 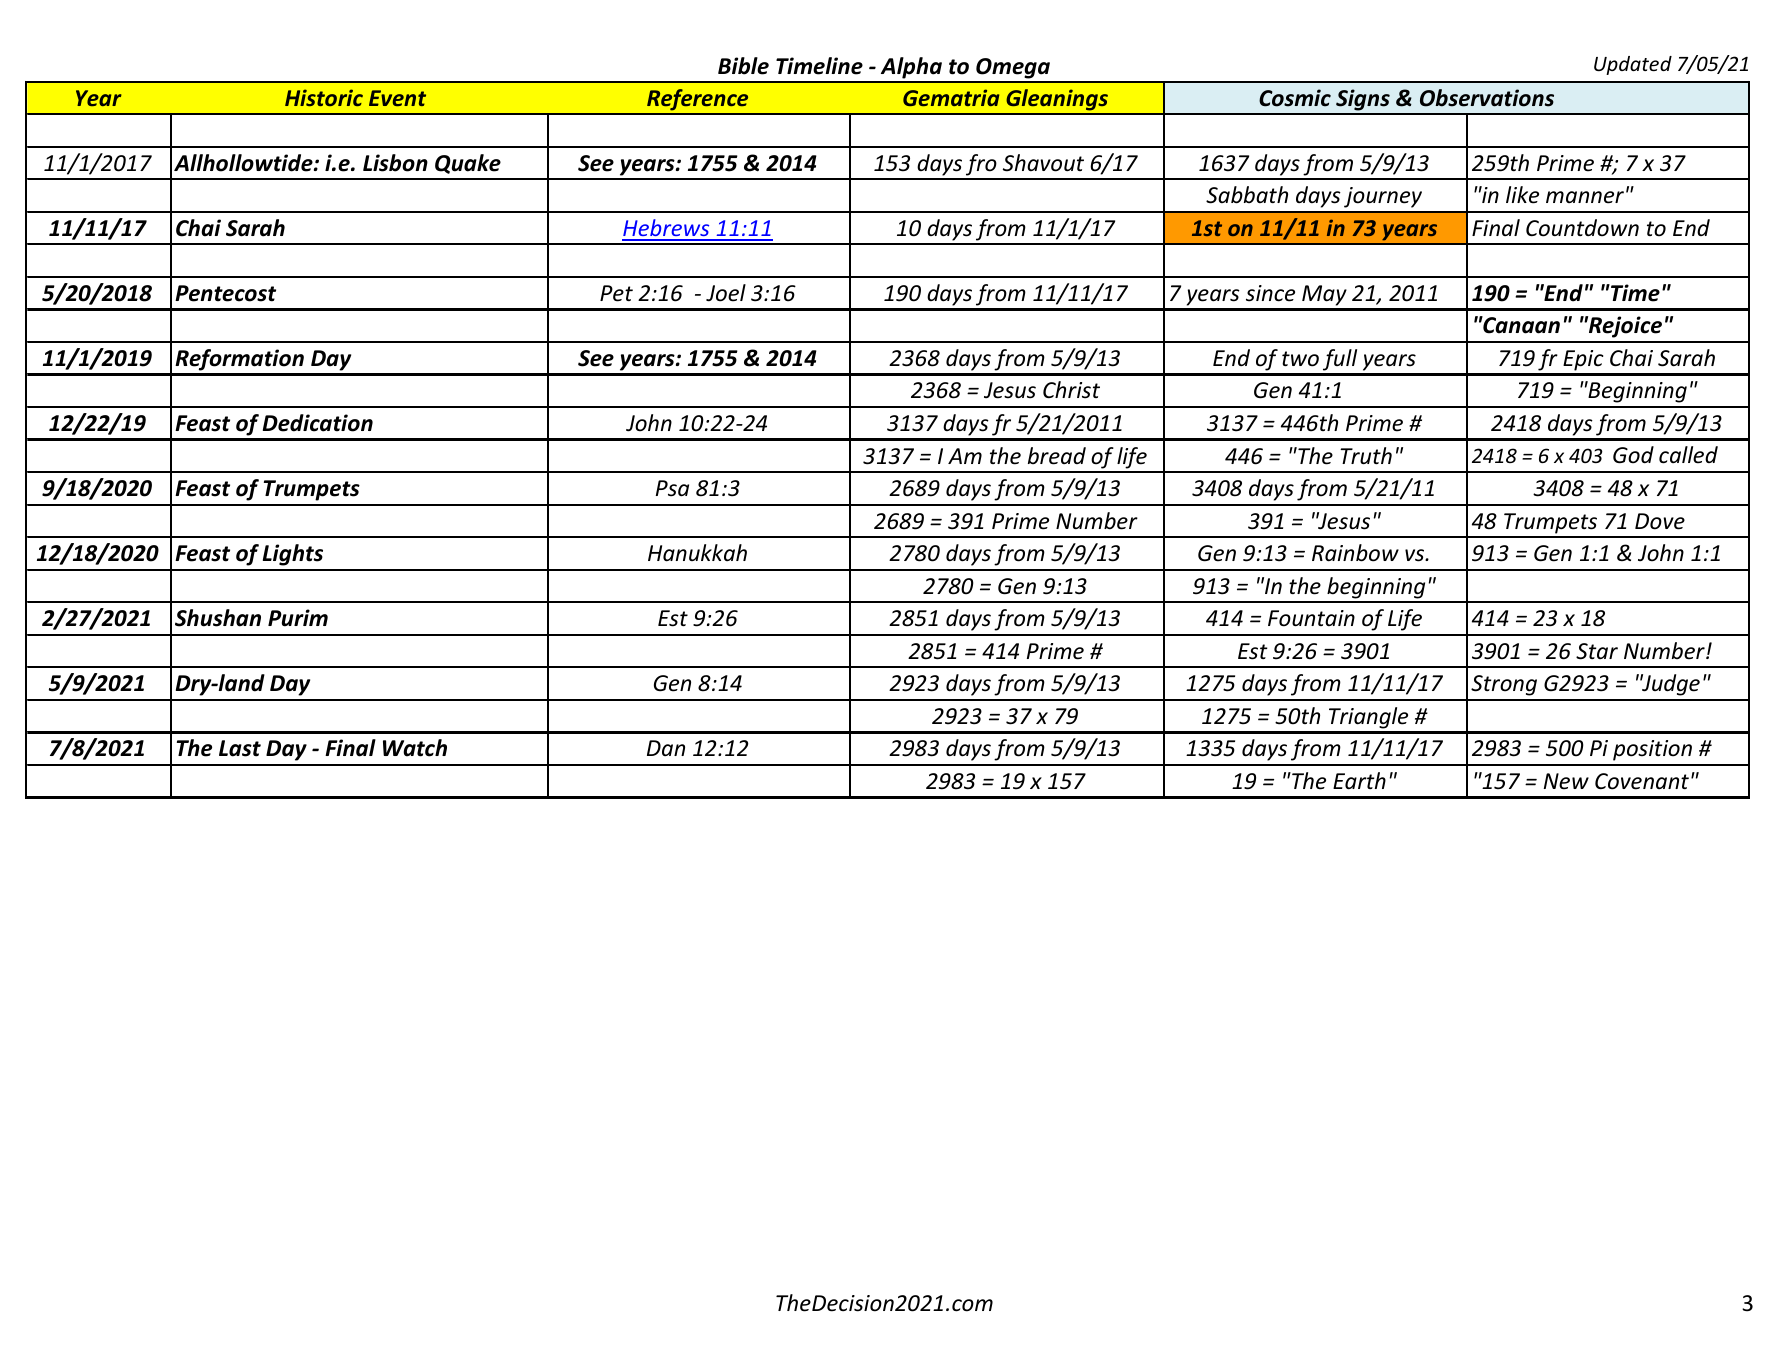 What do you see at coordinates (1597, 651) in the screenshot?
I see `Star` at bounding box center [1597, 651].
